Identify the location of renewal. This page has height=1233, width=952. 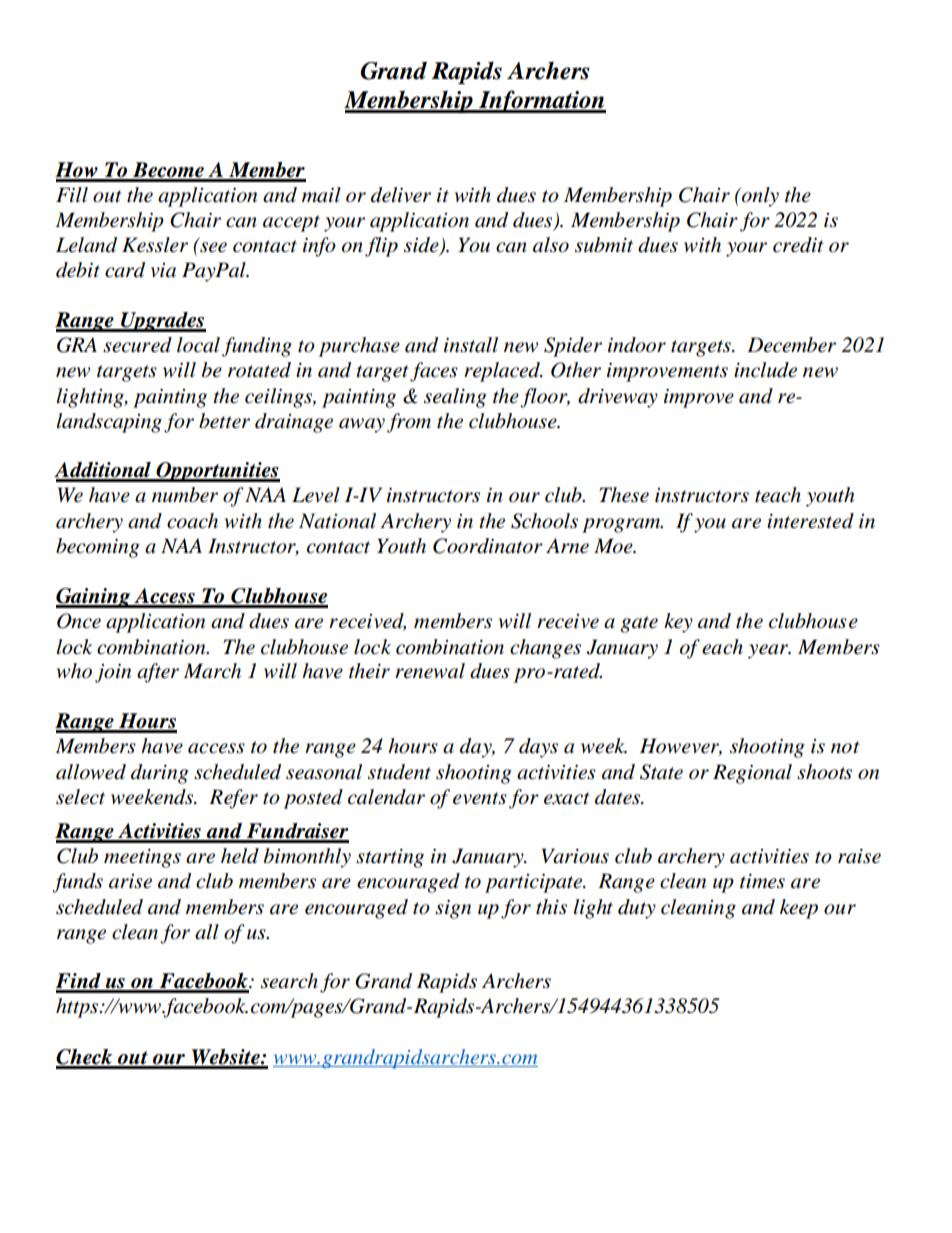
(430, 671).
